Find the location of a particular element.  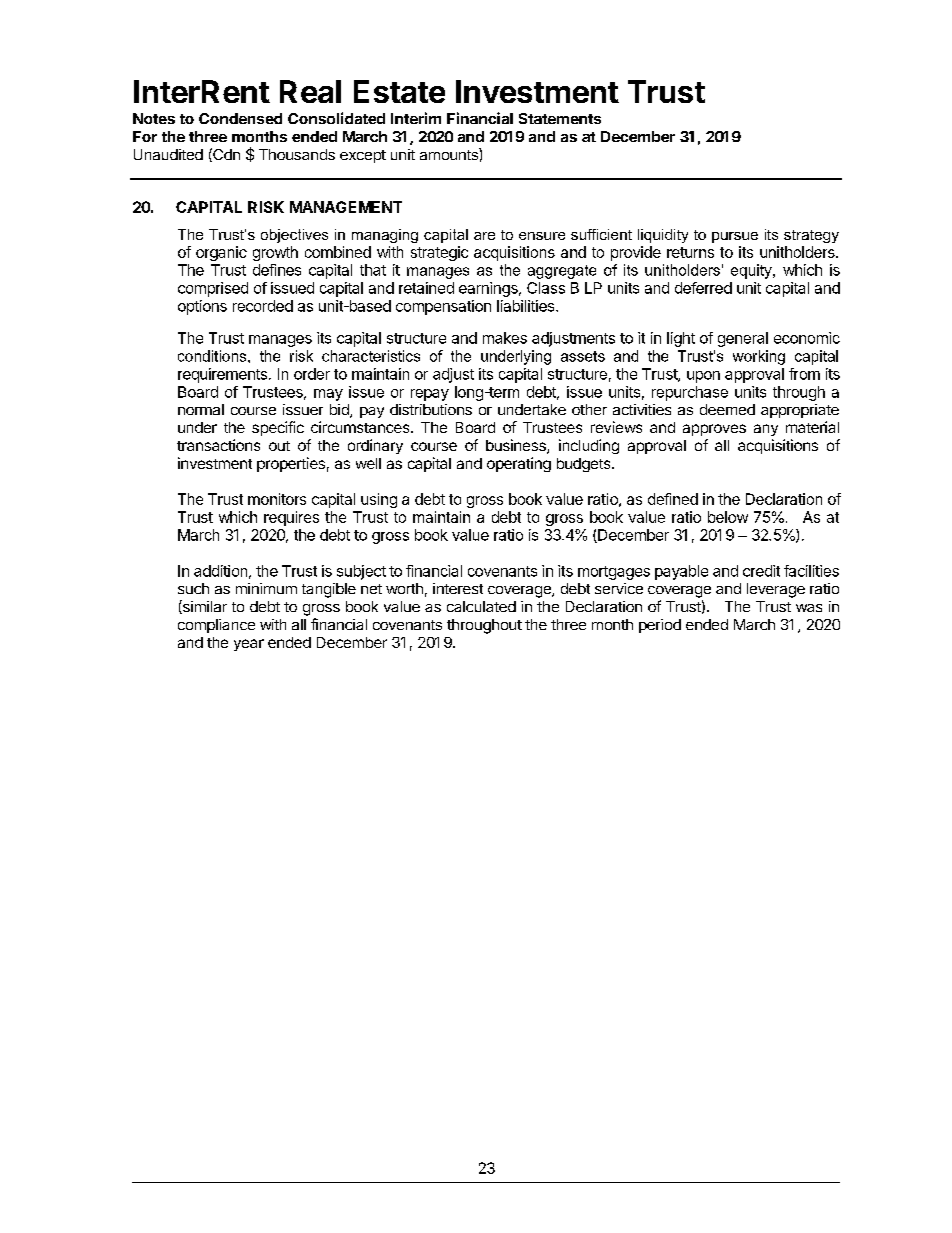

Interim is located at coordinates (416, 118).
